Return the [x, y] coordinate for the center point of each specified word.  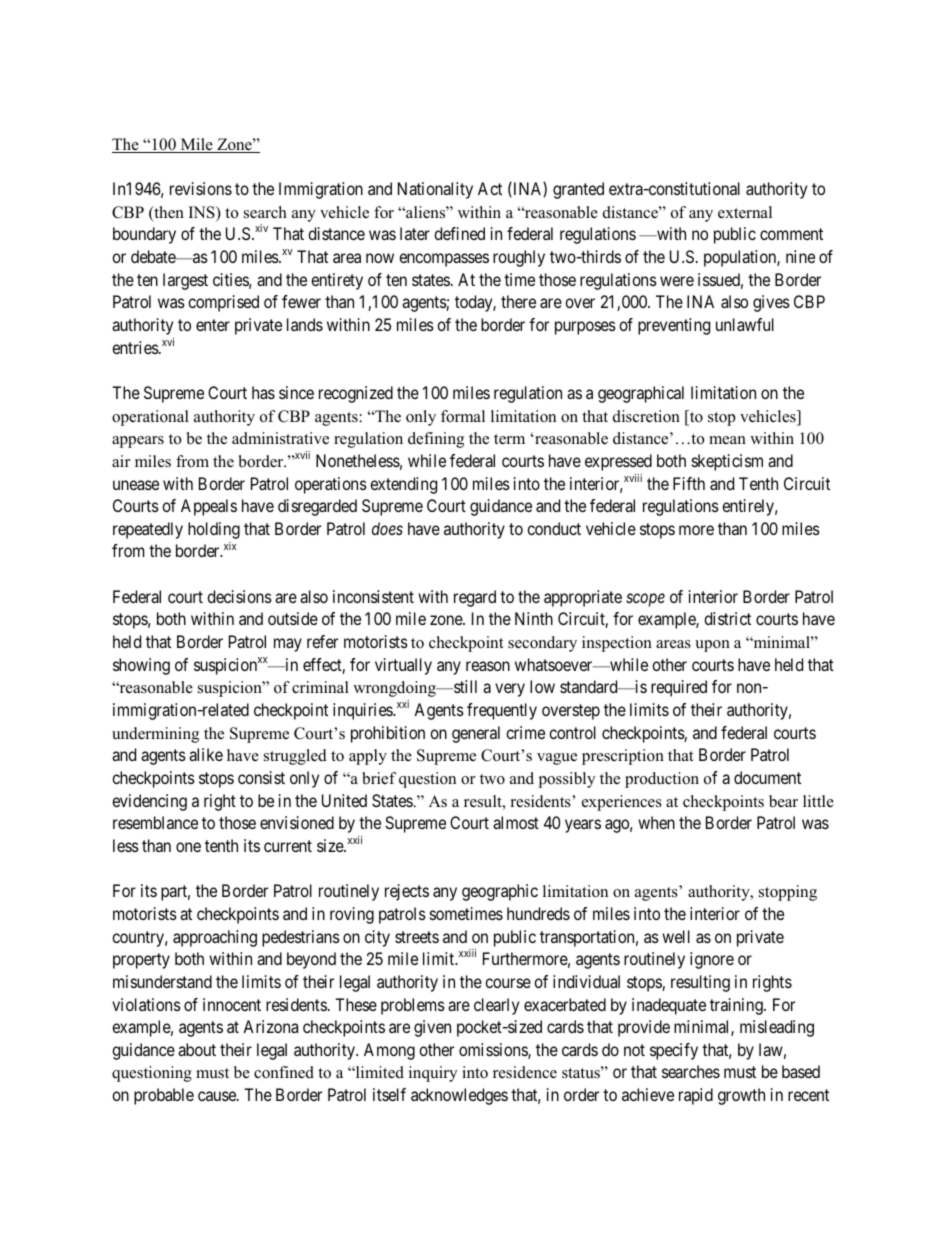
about [197, 1049]
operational [150, 418]
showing [141, 666]
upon [712, 646]
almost [516, 822]
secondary [542, 644]
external [745, 212]
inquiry [433, 1074]
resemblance [155, 822]
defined [459, 233]
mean [727, 440]
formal [463, 416]
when [656, 822]
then [168, 213]
